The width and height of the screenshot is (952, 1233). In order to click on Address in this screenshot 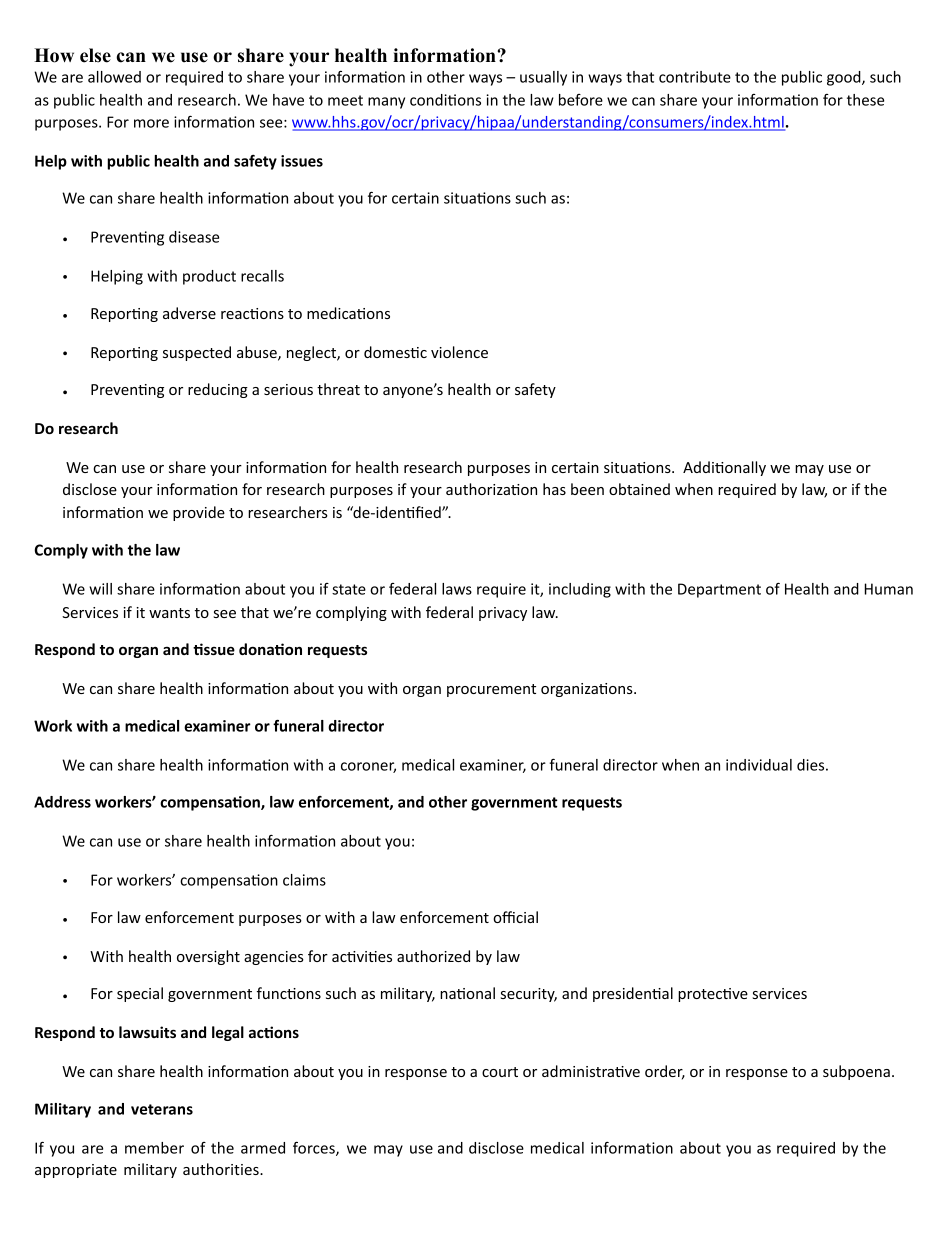, I will do `click(62, 802)`.
